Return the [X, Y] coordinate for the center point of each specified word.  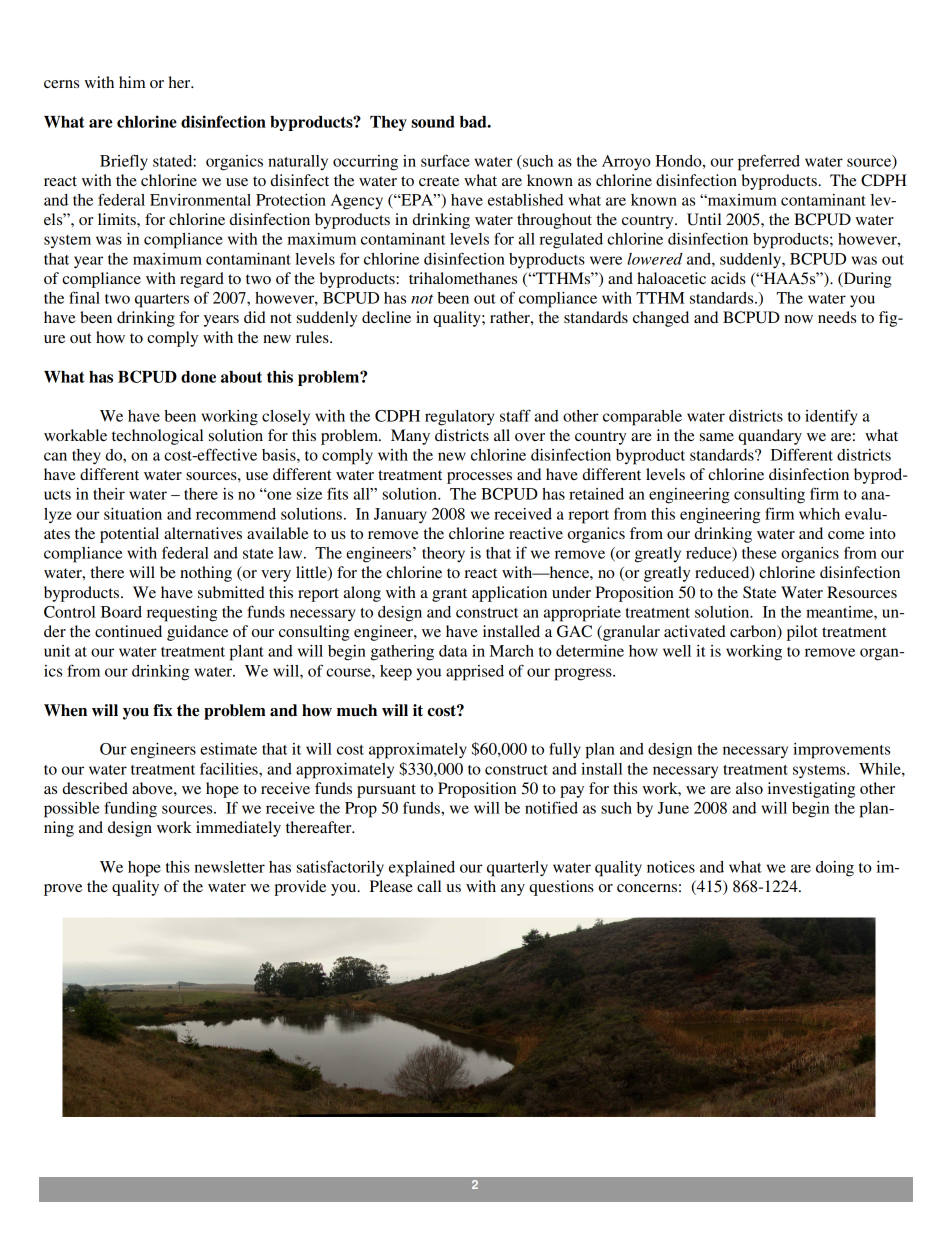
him [132, 82]
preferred [769, 162]
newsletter [229, 867]
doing [835, 869]
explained [422, 869]
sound [433, 122]
